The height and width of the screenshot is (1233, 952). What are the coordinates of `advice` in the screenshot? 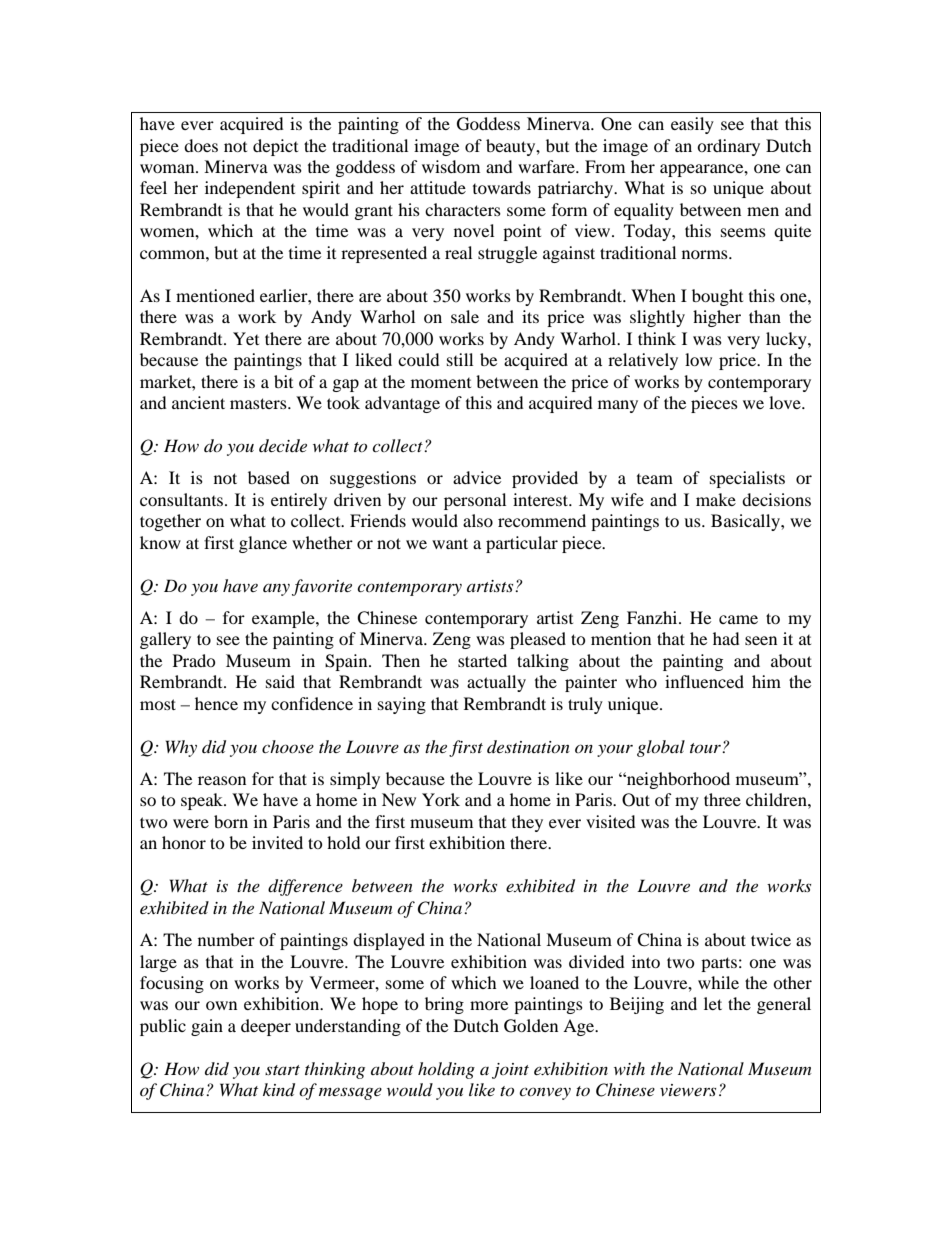 It's located at (477, 477).
